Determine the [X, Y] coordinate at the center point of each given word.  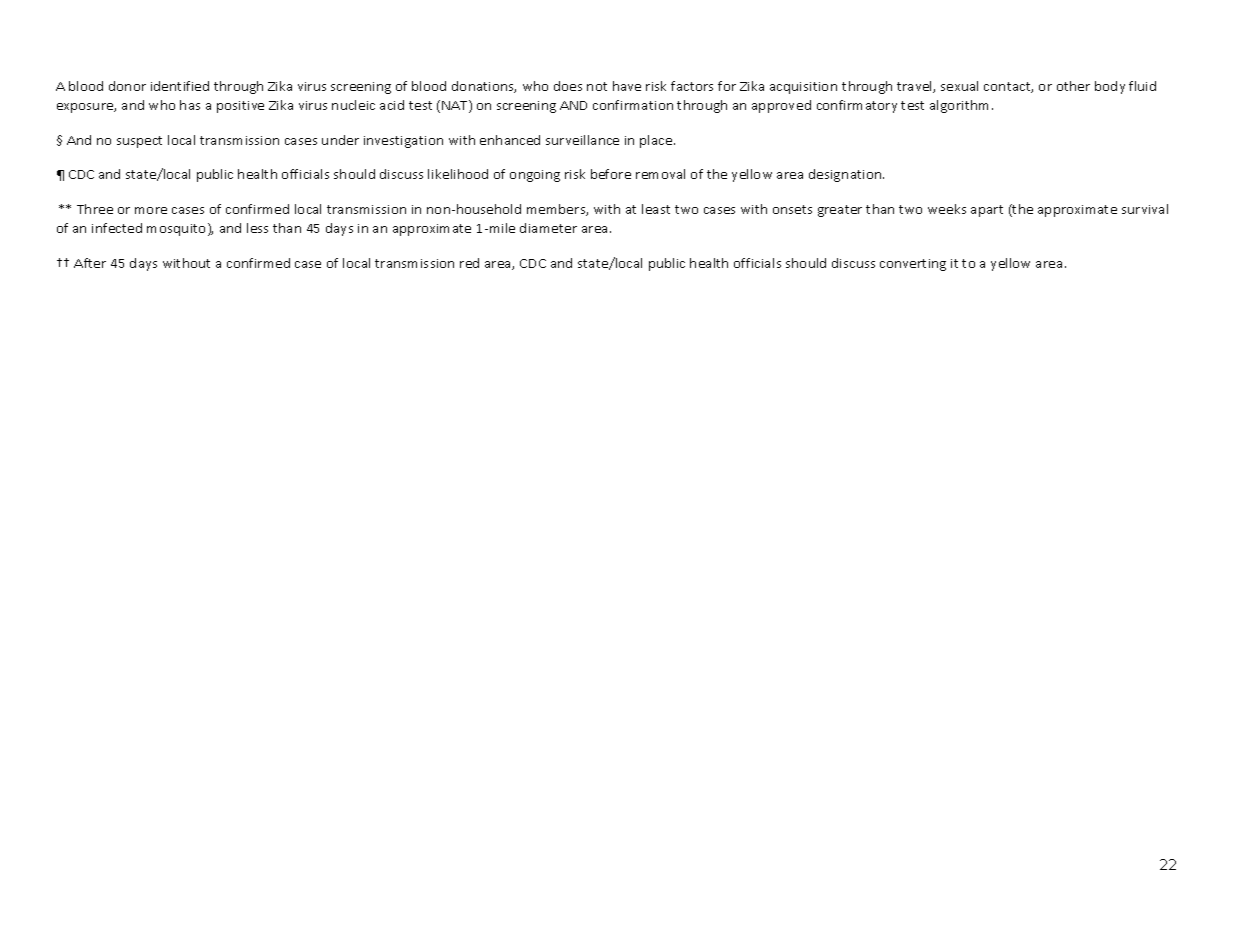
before [611, 174]
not [597, 86]
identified [180, 86]
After [90, 263]
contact [1008, 87]
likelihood [458, 174]
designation [846, 175]
